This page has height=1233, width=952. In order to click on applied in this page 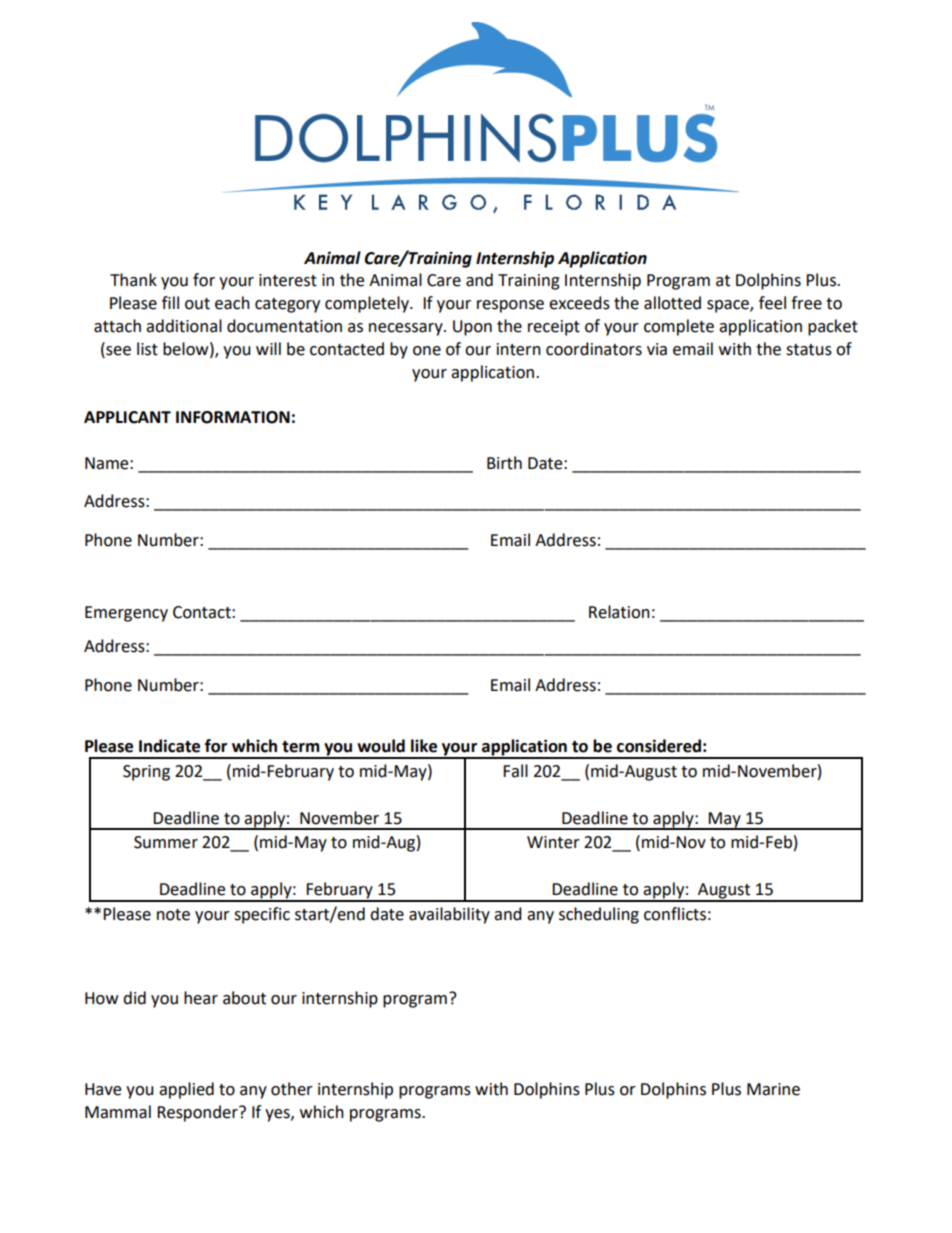, I will do `click(186, 1090)`.
